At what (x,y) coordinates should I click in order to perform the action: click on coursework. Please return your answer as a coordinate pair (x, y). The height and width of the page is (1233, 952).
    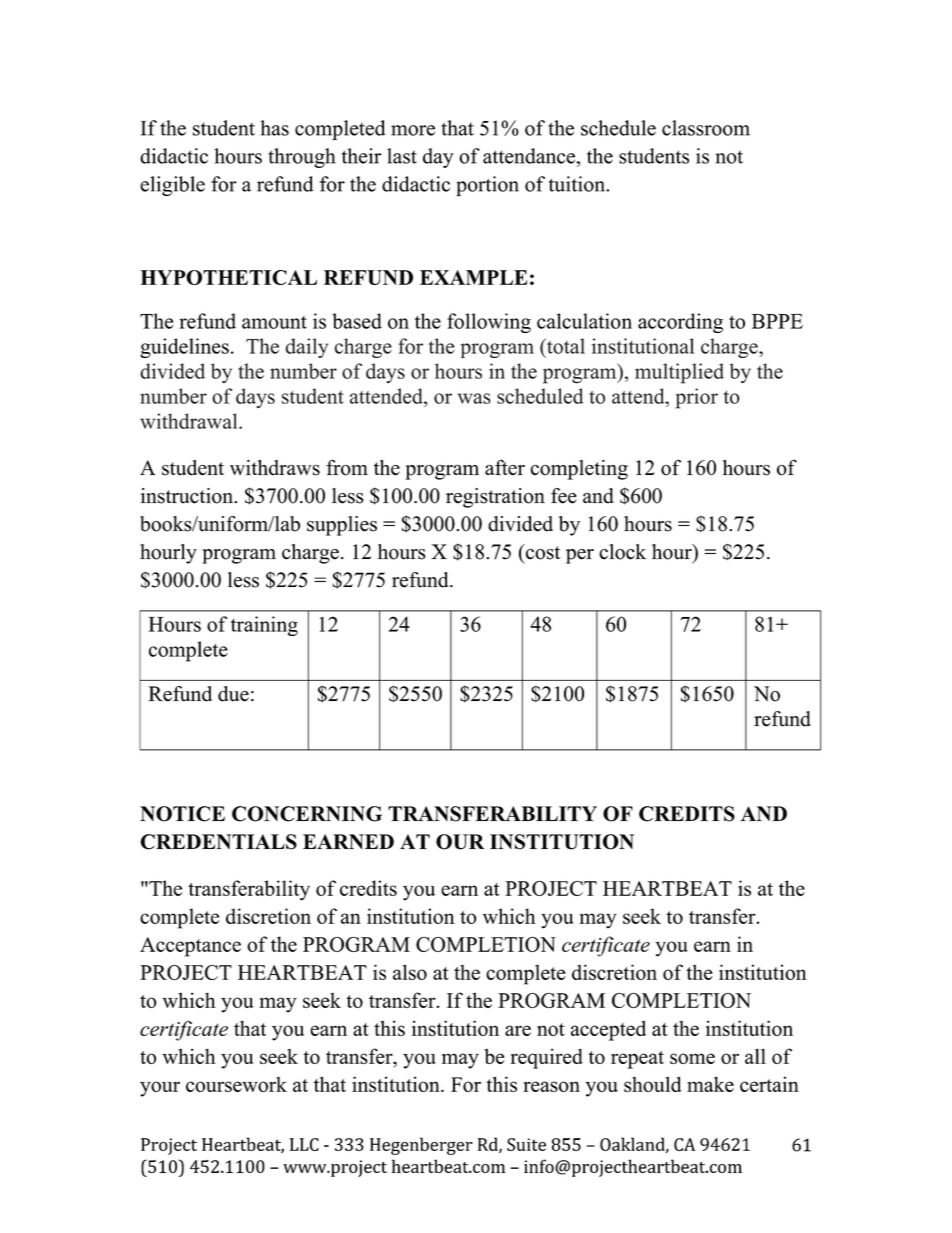
    Looking at the image, I should click on (236, 1084).
